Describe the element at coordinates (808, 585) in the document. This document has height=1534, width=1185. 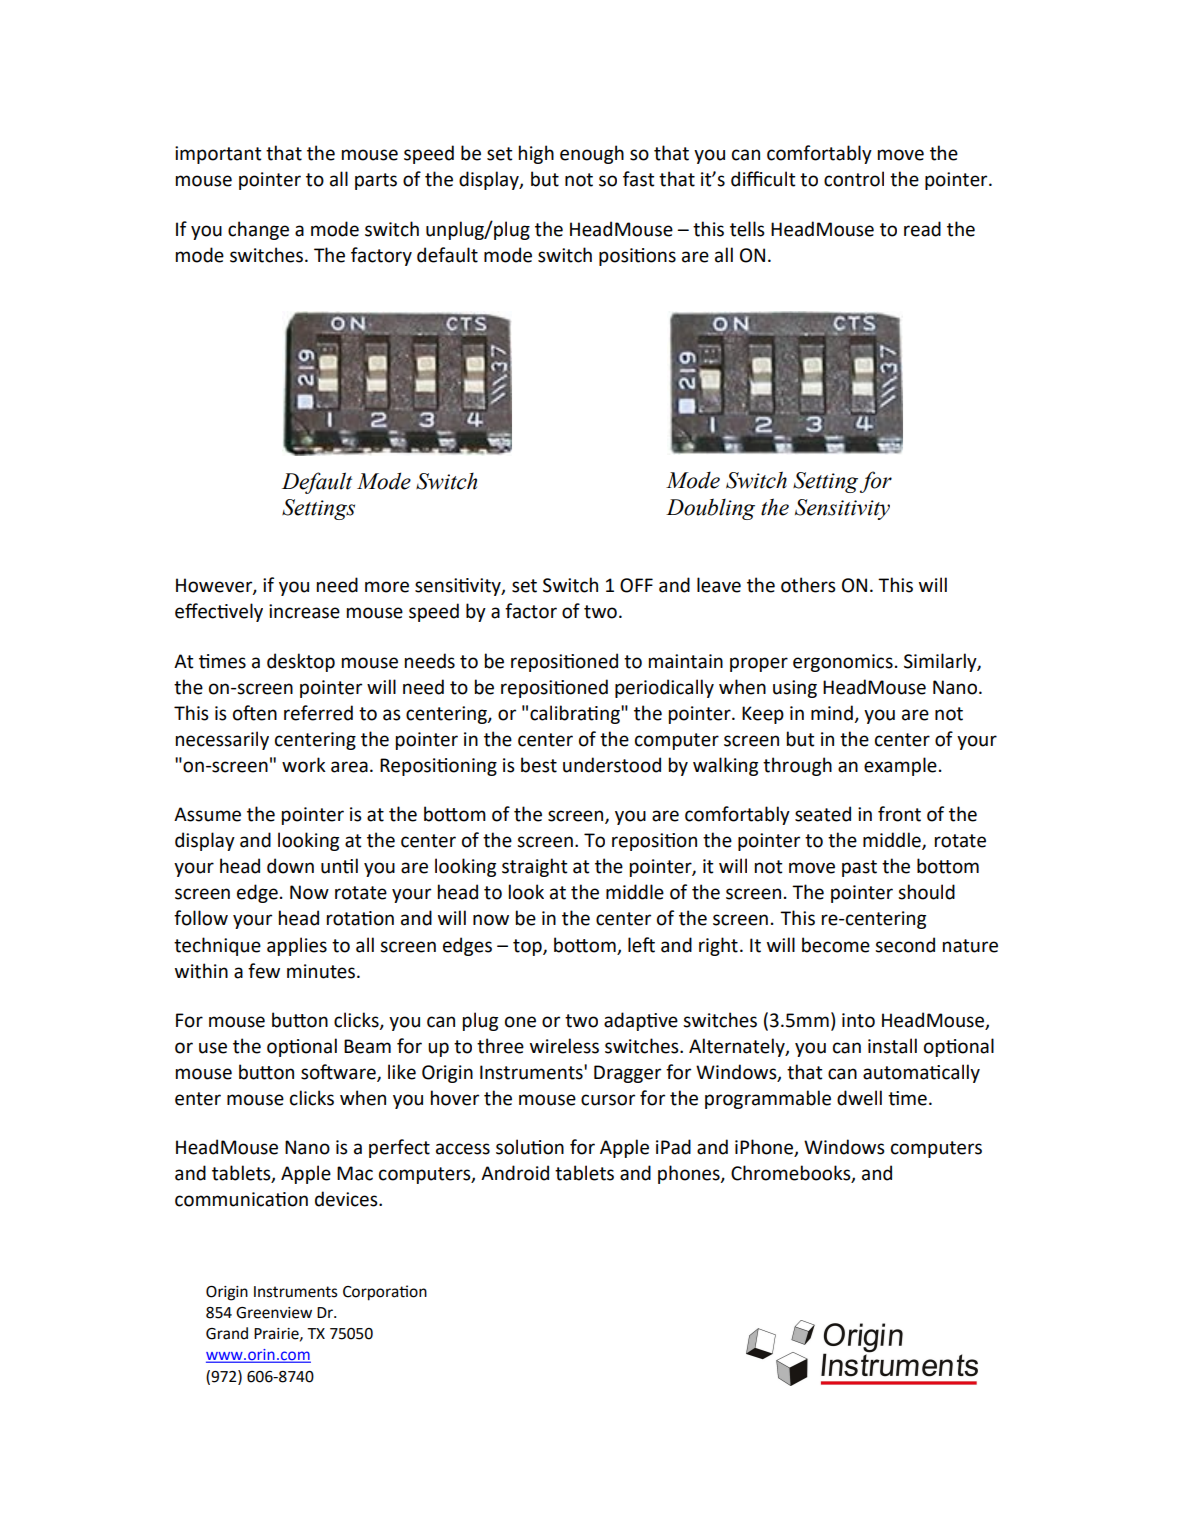
I see `others` at that location.
